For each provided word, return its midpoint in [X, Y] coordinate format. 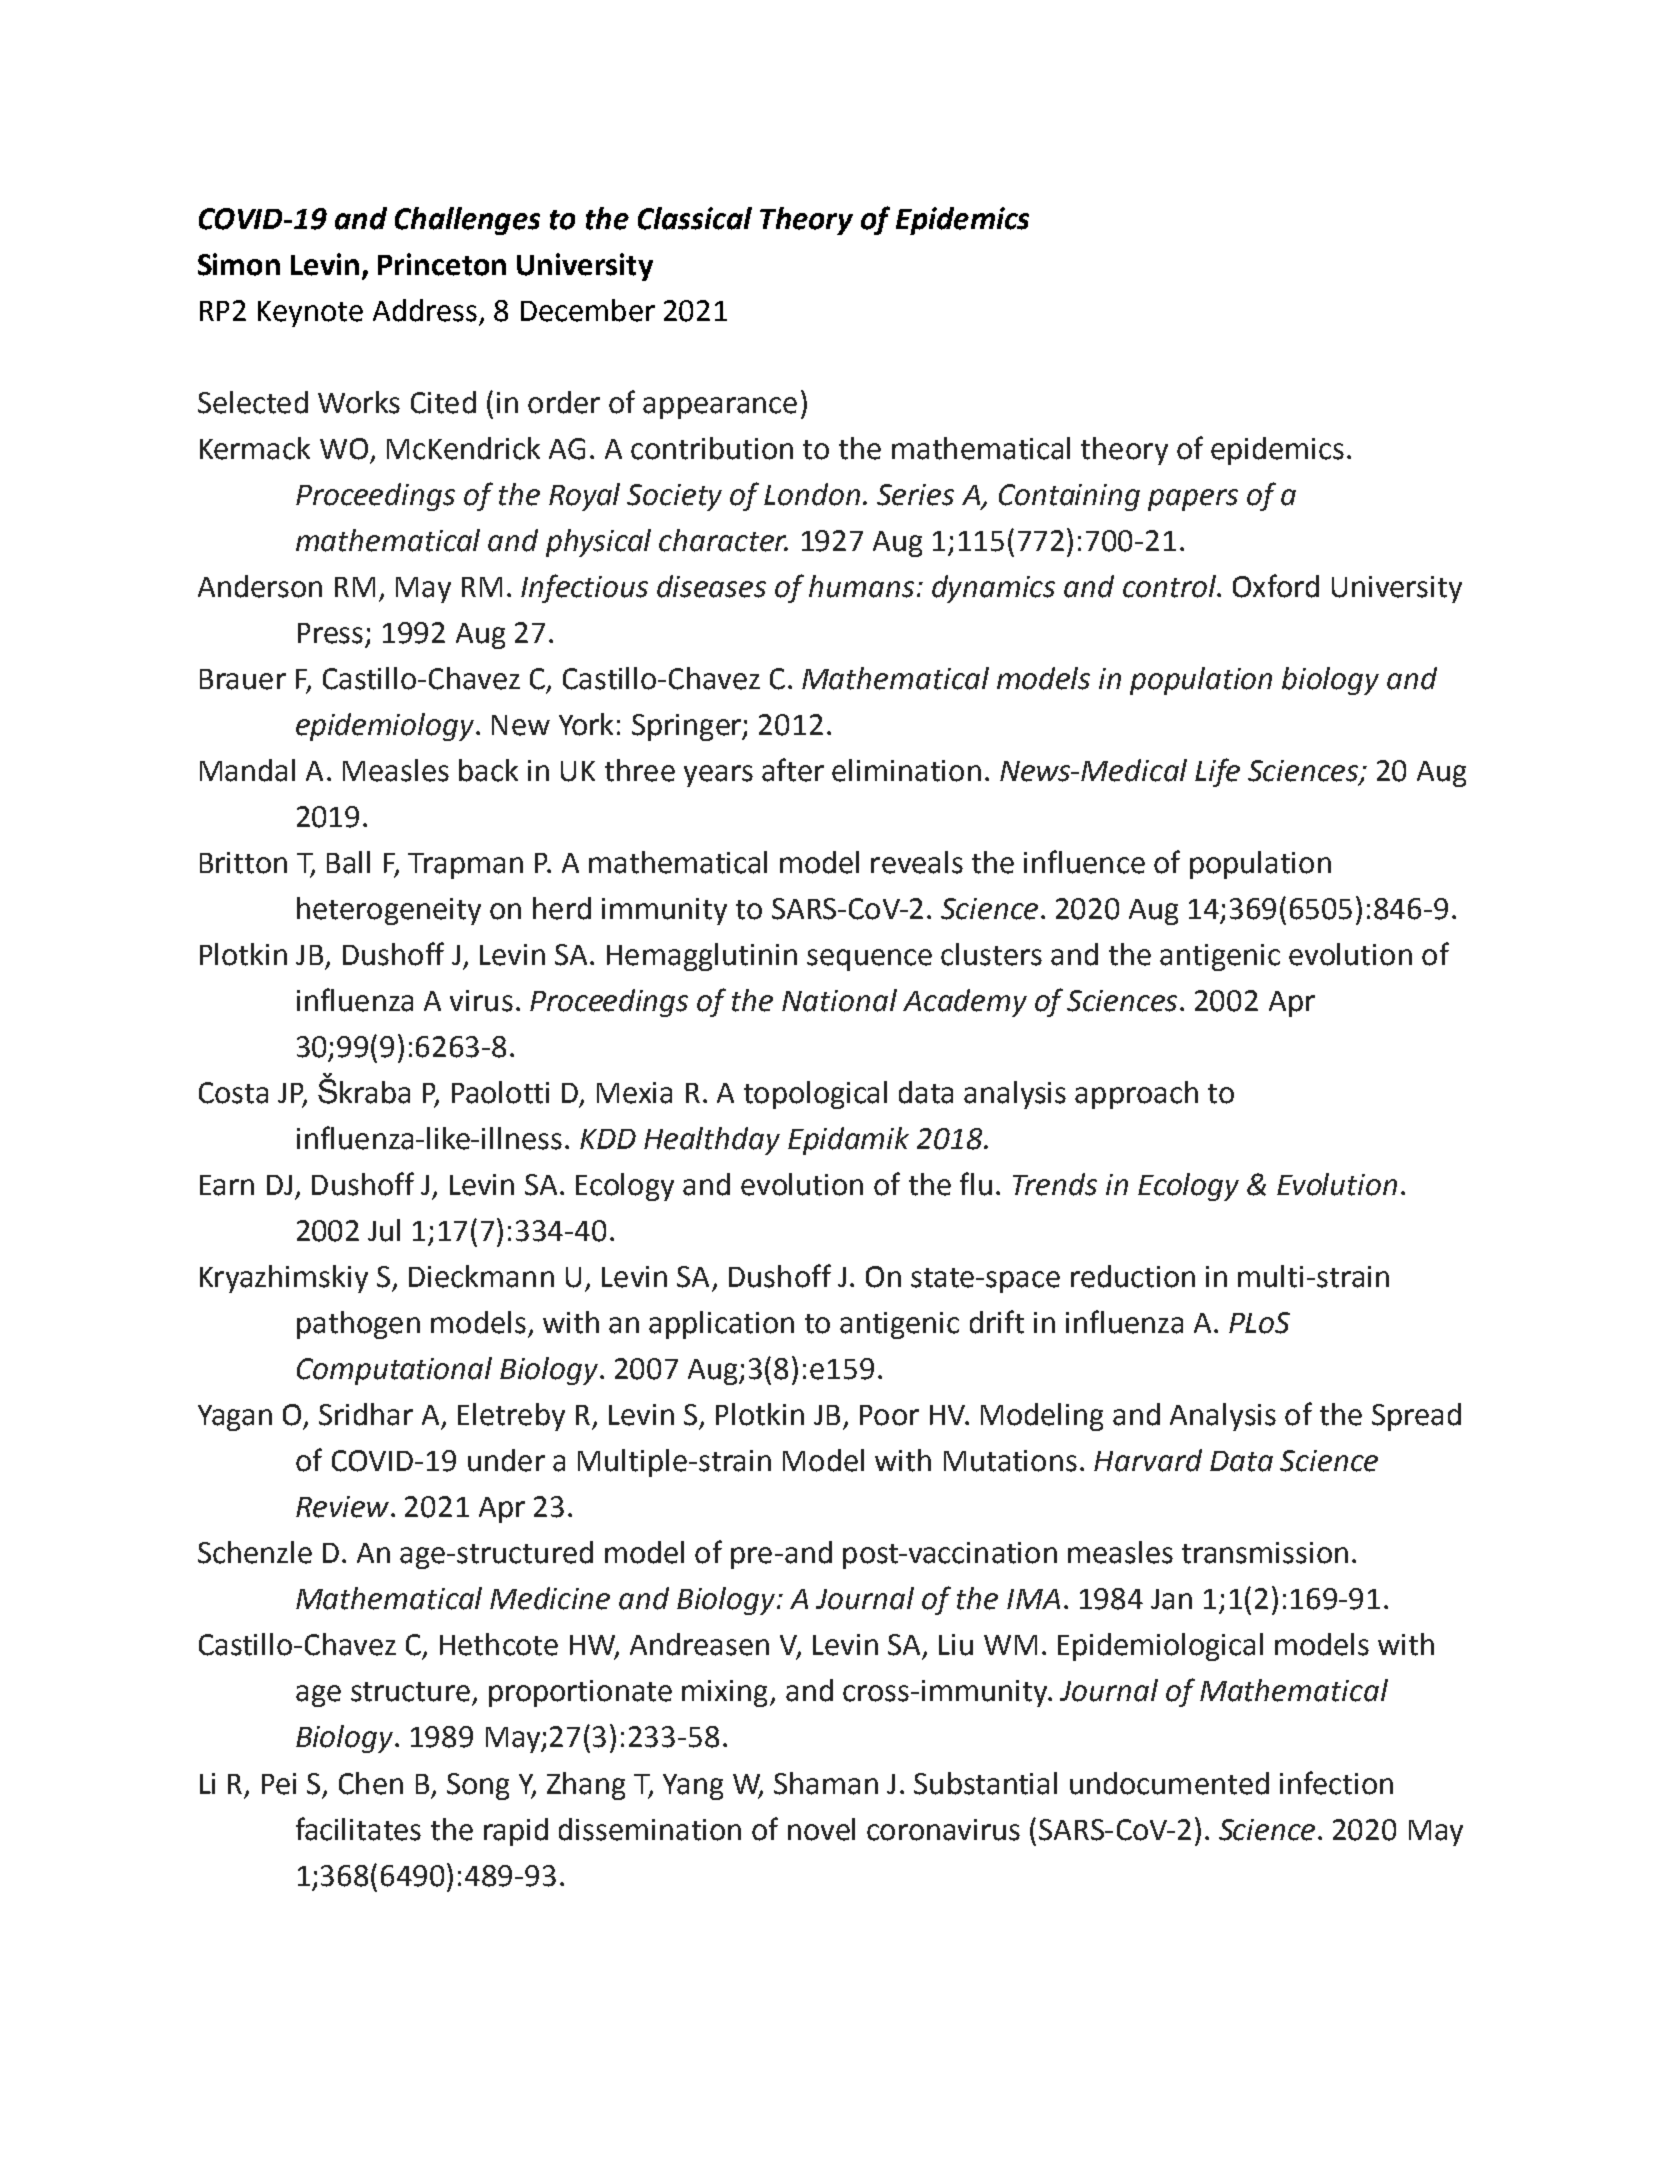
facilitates [358, 1829]
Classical [695, 218]
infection [1336, 1783]
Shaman [826, 1783]
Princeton [442, 264]
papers [1193, 500]
